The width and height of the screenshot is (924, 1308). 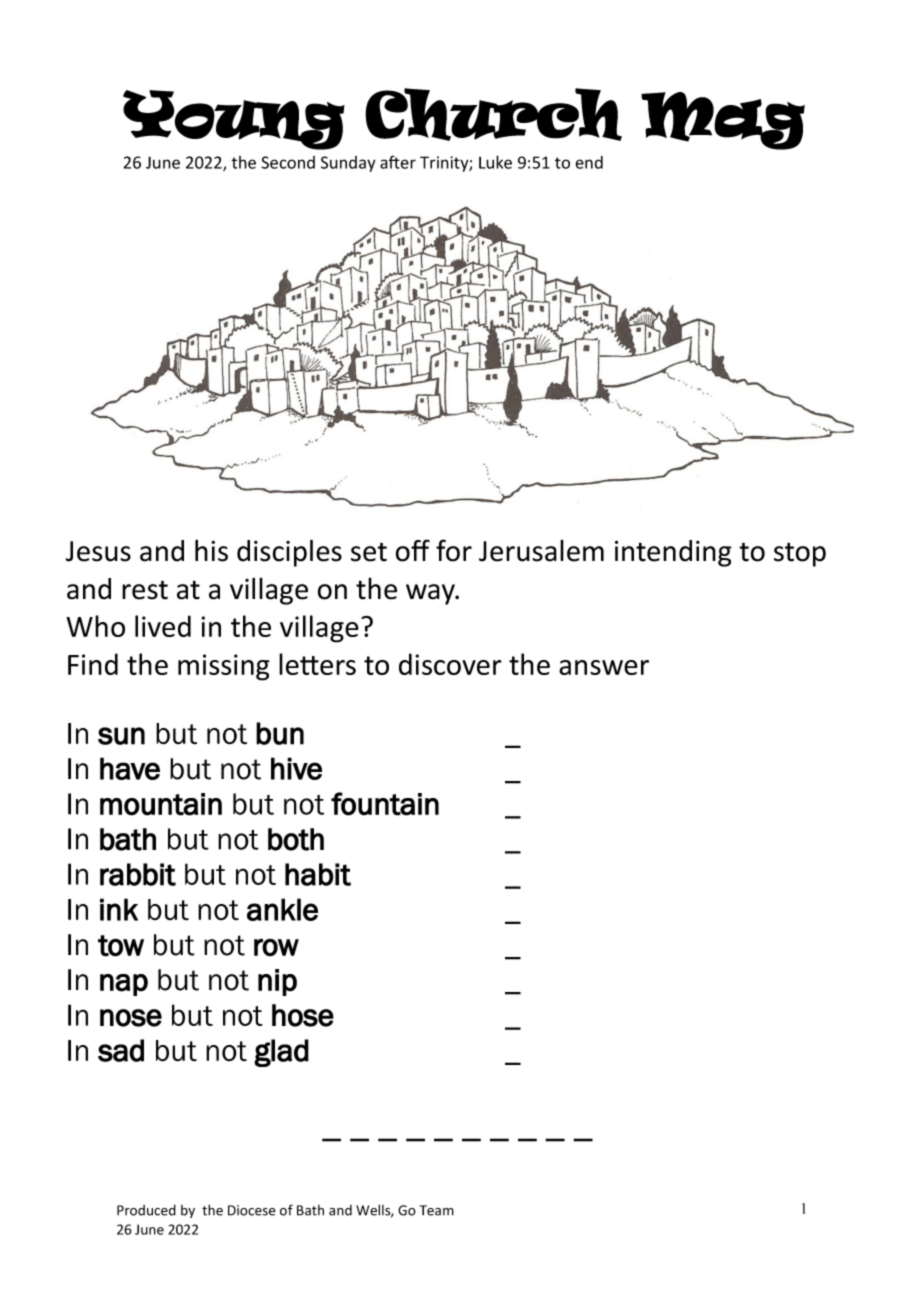 What do you see at coordinates (604, 667) in the screenshot?
I see `answer` at bounding box center [604, 667].
